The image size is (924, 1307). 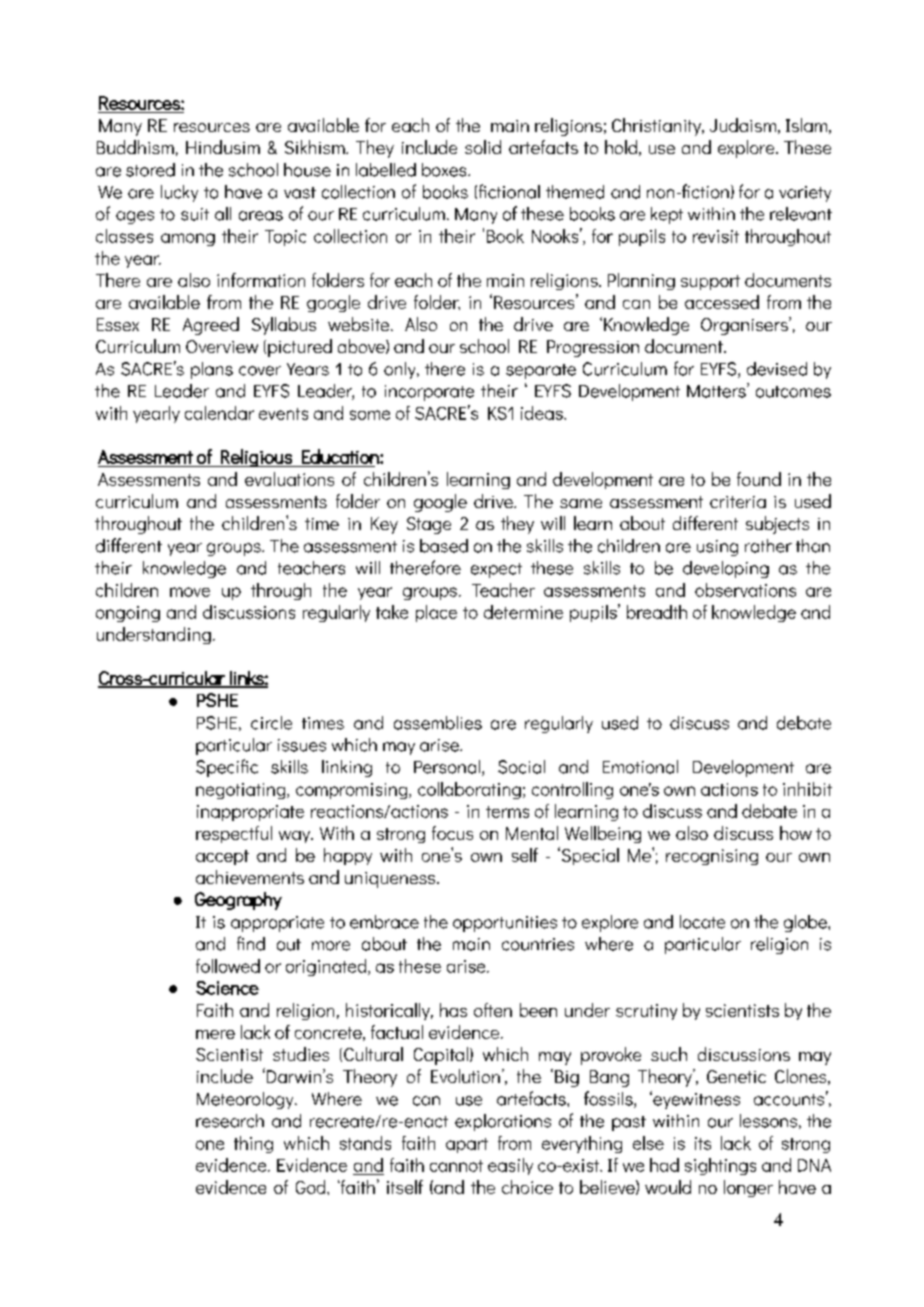 I want to click on focus, so click(x=452, y=833).
